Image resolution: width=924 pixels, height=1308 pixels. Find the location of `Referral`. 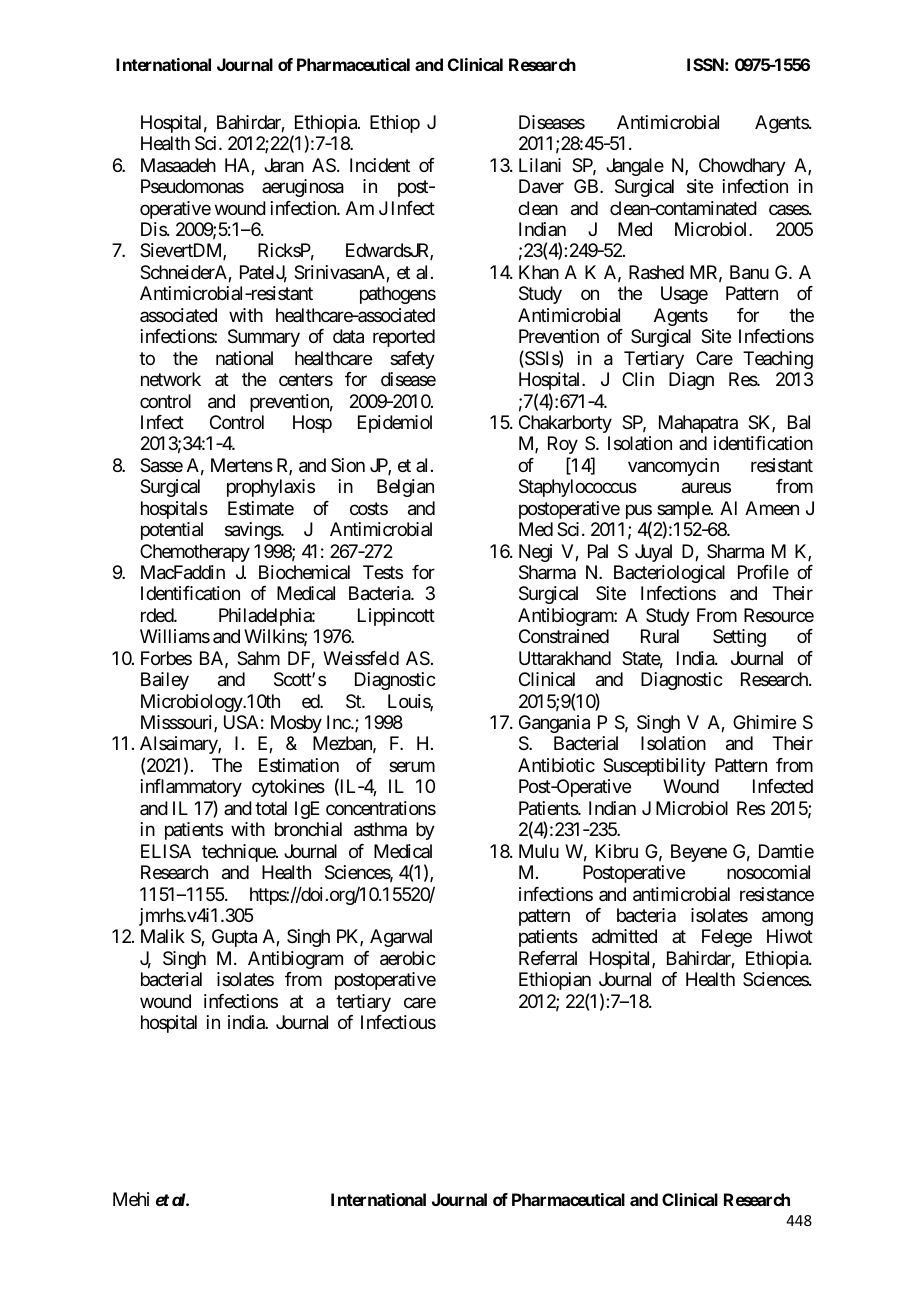

Referral is located at coordinates (548, 958).
